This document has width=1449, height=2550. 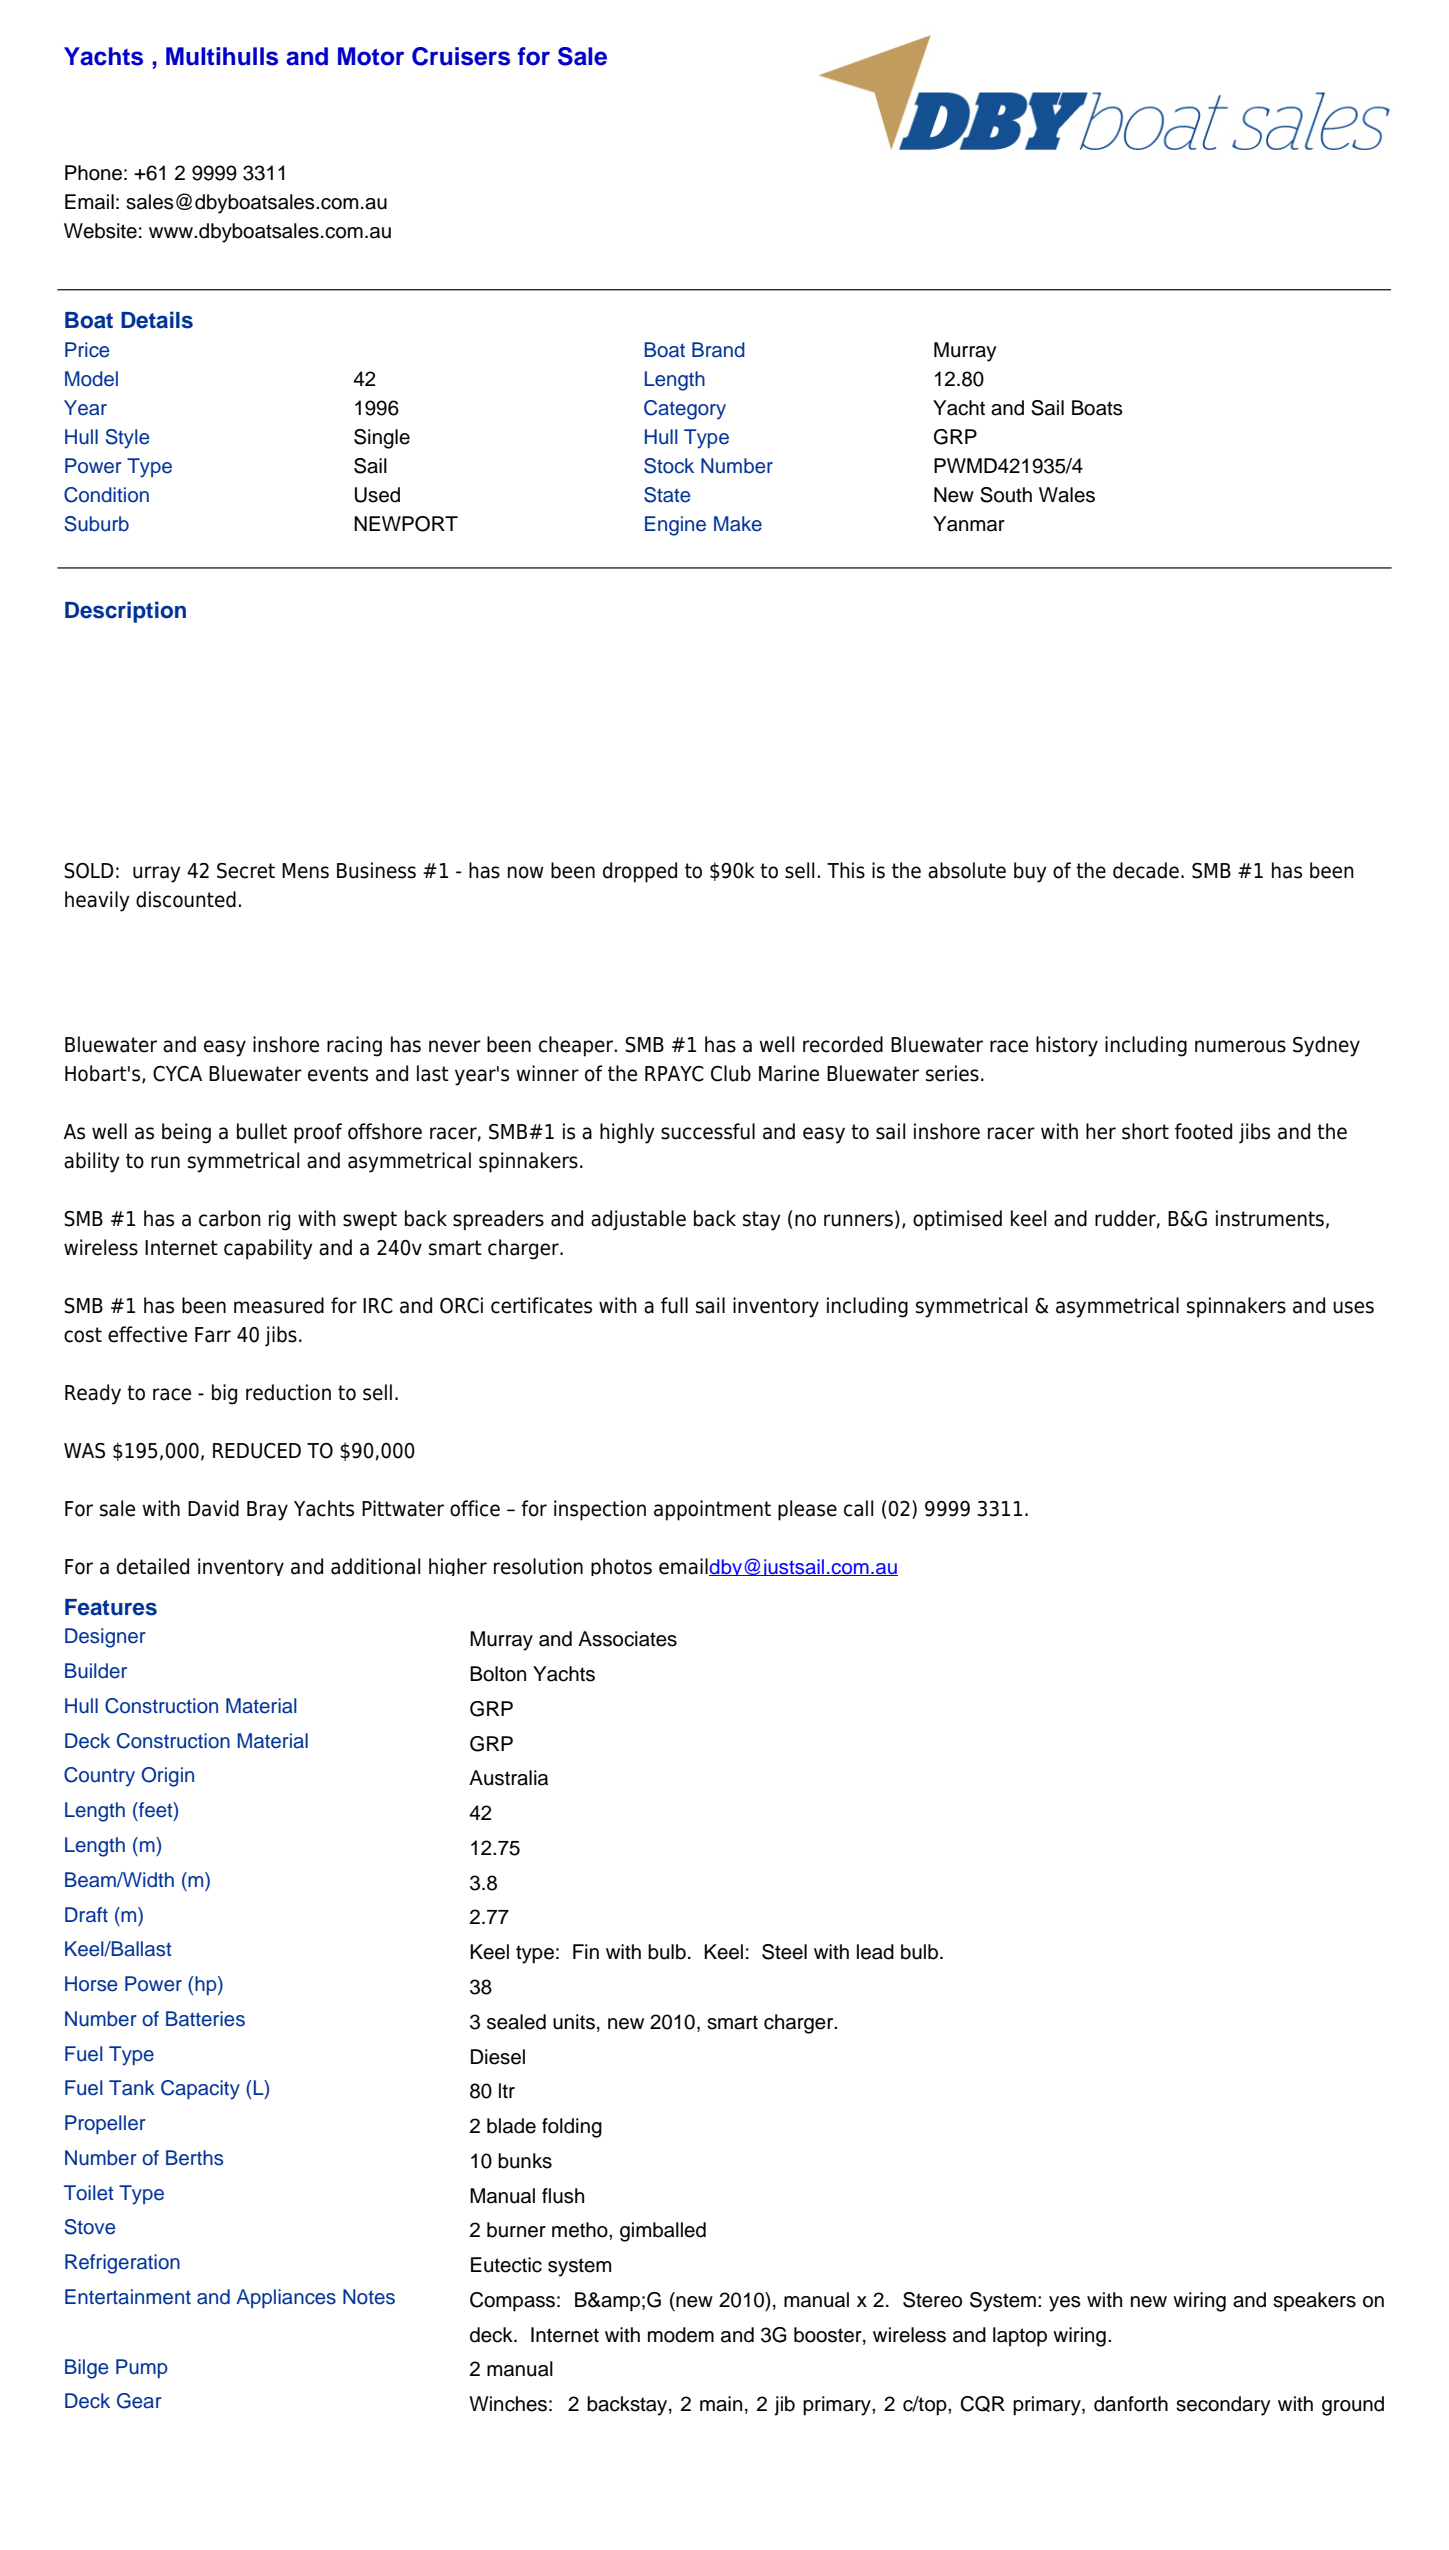 What do you see at coordinates (371, 56) in the document?
I see `Motor` at bounding box center [371, 56].
